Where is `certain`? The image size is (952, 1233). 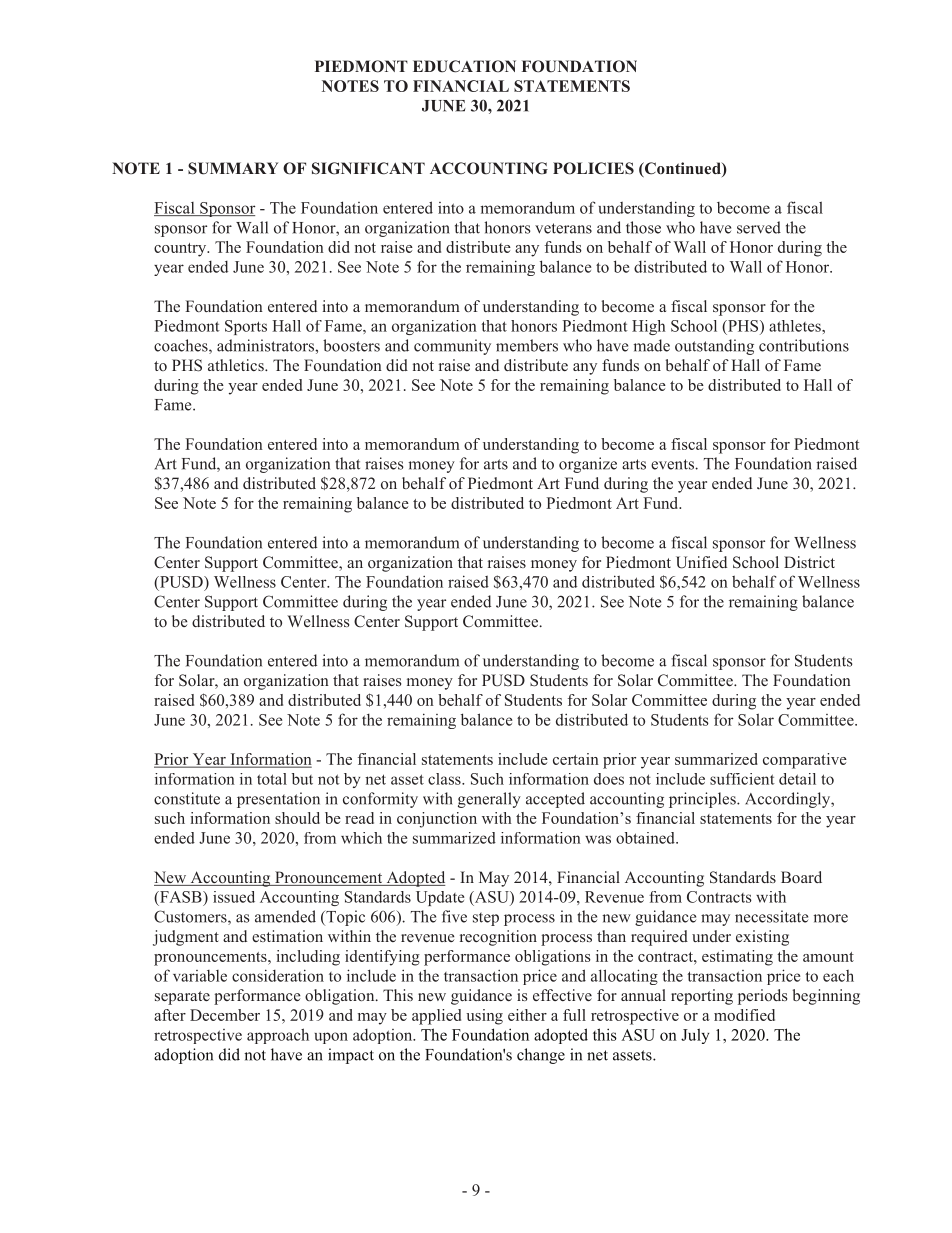 certain is located at coordinates (576, 759).
